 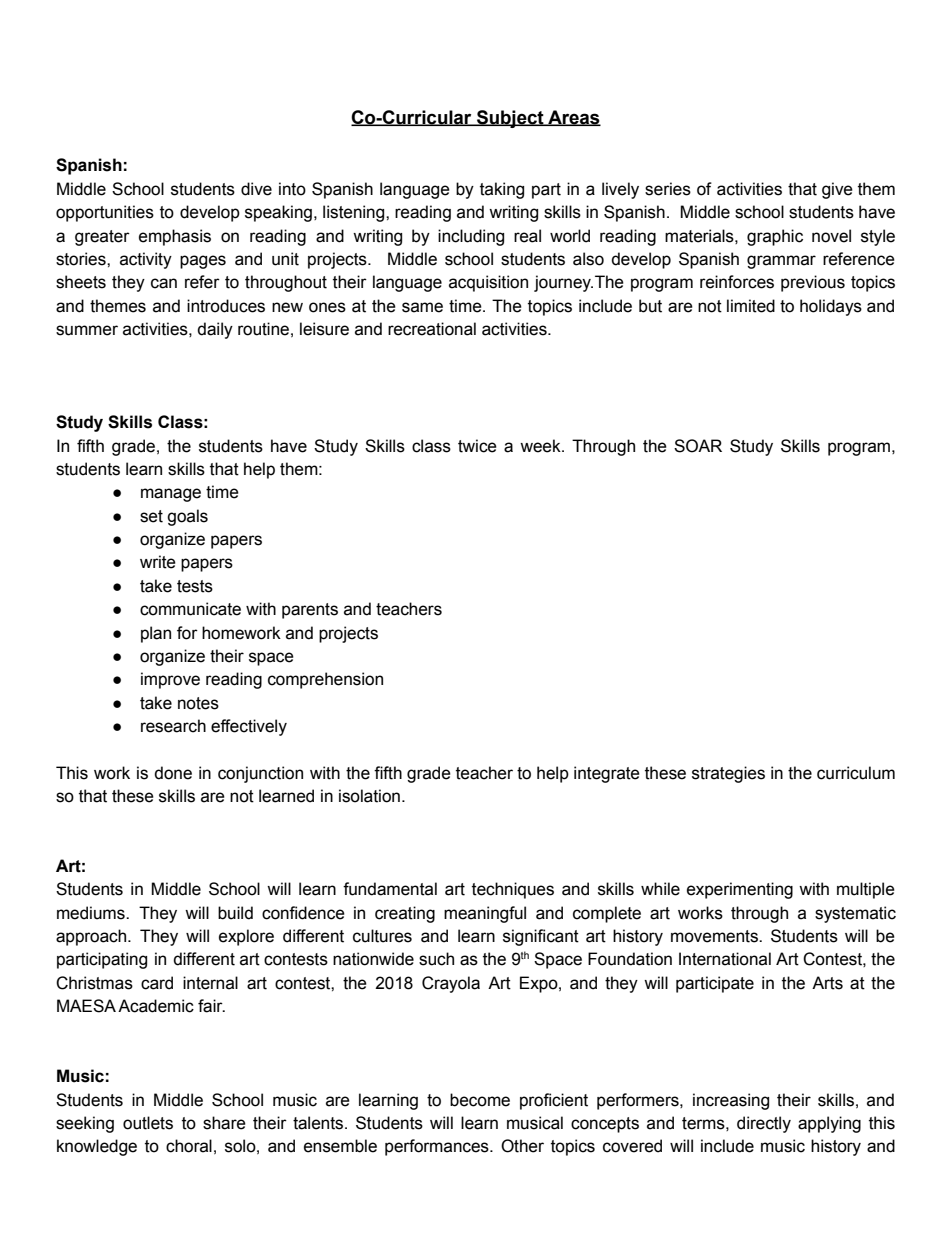 I want to click on give, so click(x=837, y=190).
